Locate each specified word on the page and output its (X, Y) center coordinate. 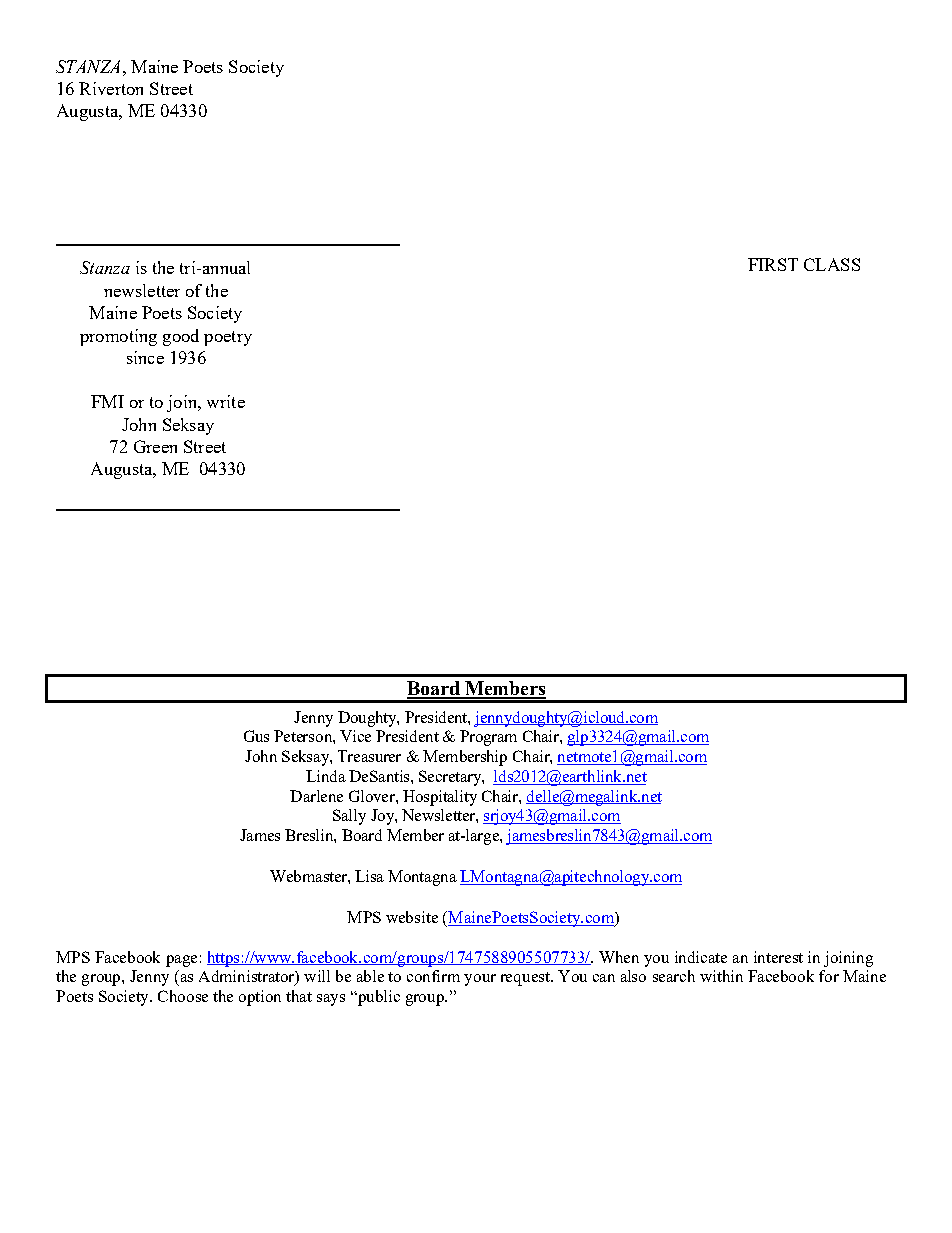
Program (488, 738)
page (181, 961)
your (480, 980)
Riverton (111, 88)
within (721, 976)
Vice (355, 736)
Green (155, 446)
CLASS (832, 264)
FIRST (773, 264)
